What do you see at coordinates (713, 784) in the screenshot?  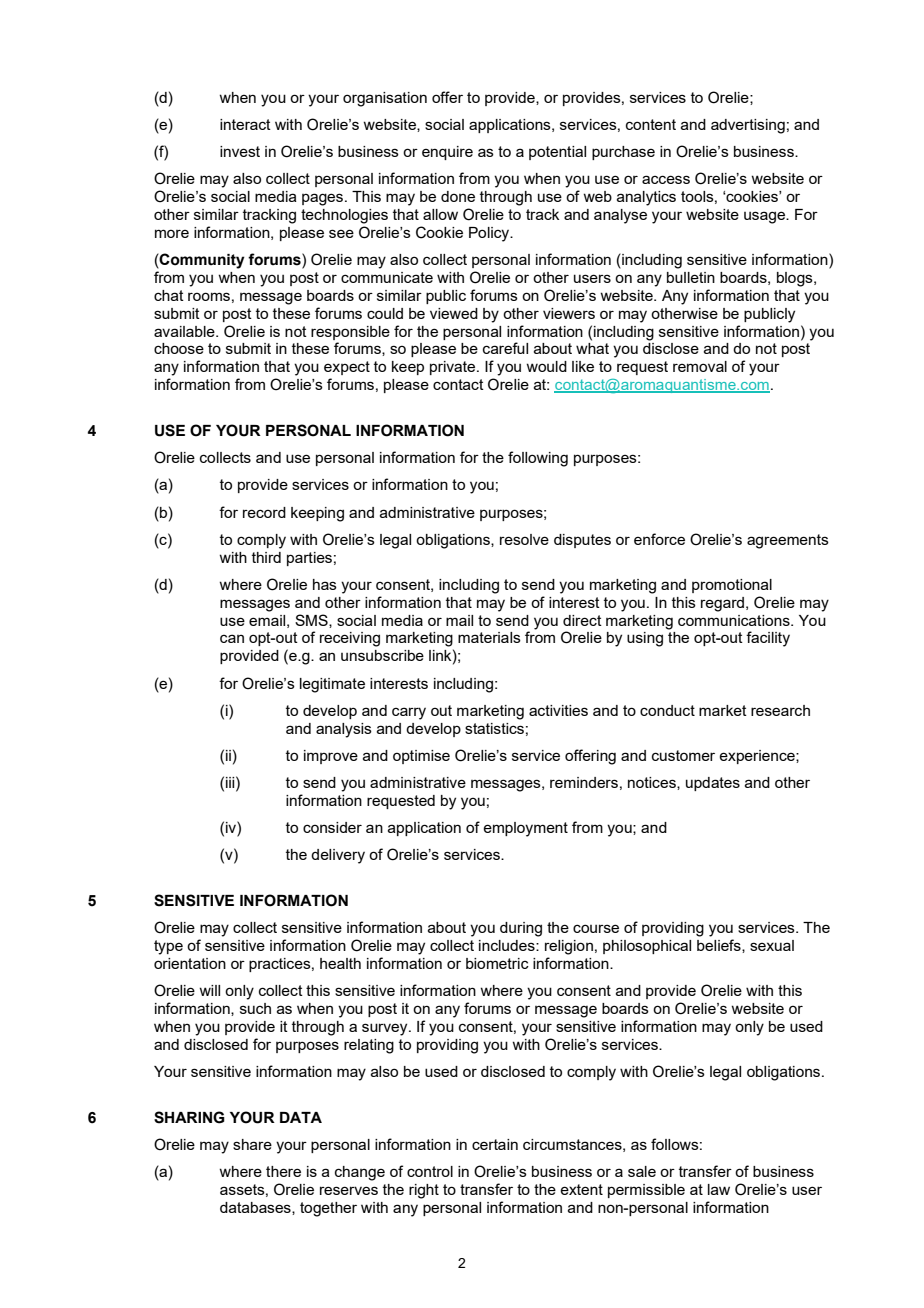 I see `updates` at bounding box center [713, 784].
